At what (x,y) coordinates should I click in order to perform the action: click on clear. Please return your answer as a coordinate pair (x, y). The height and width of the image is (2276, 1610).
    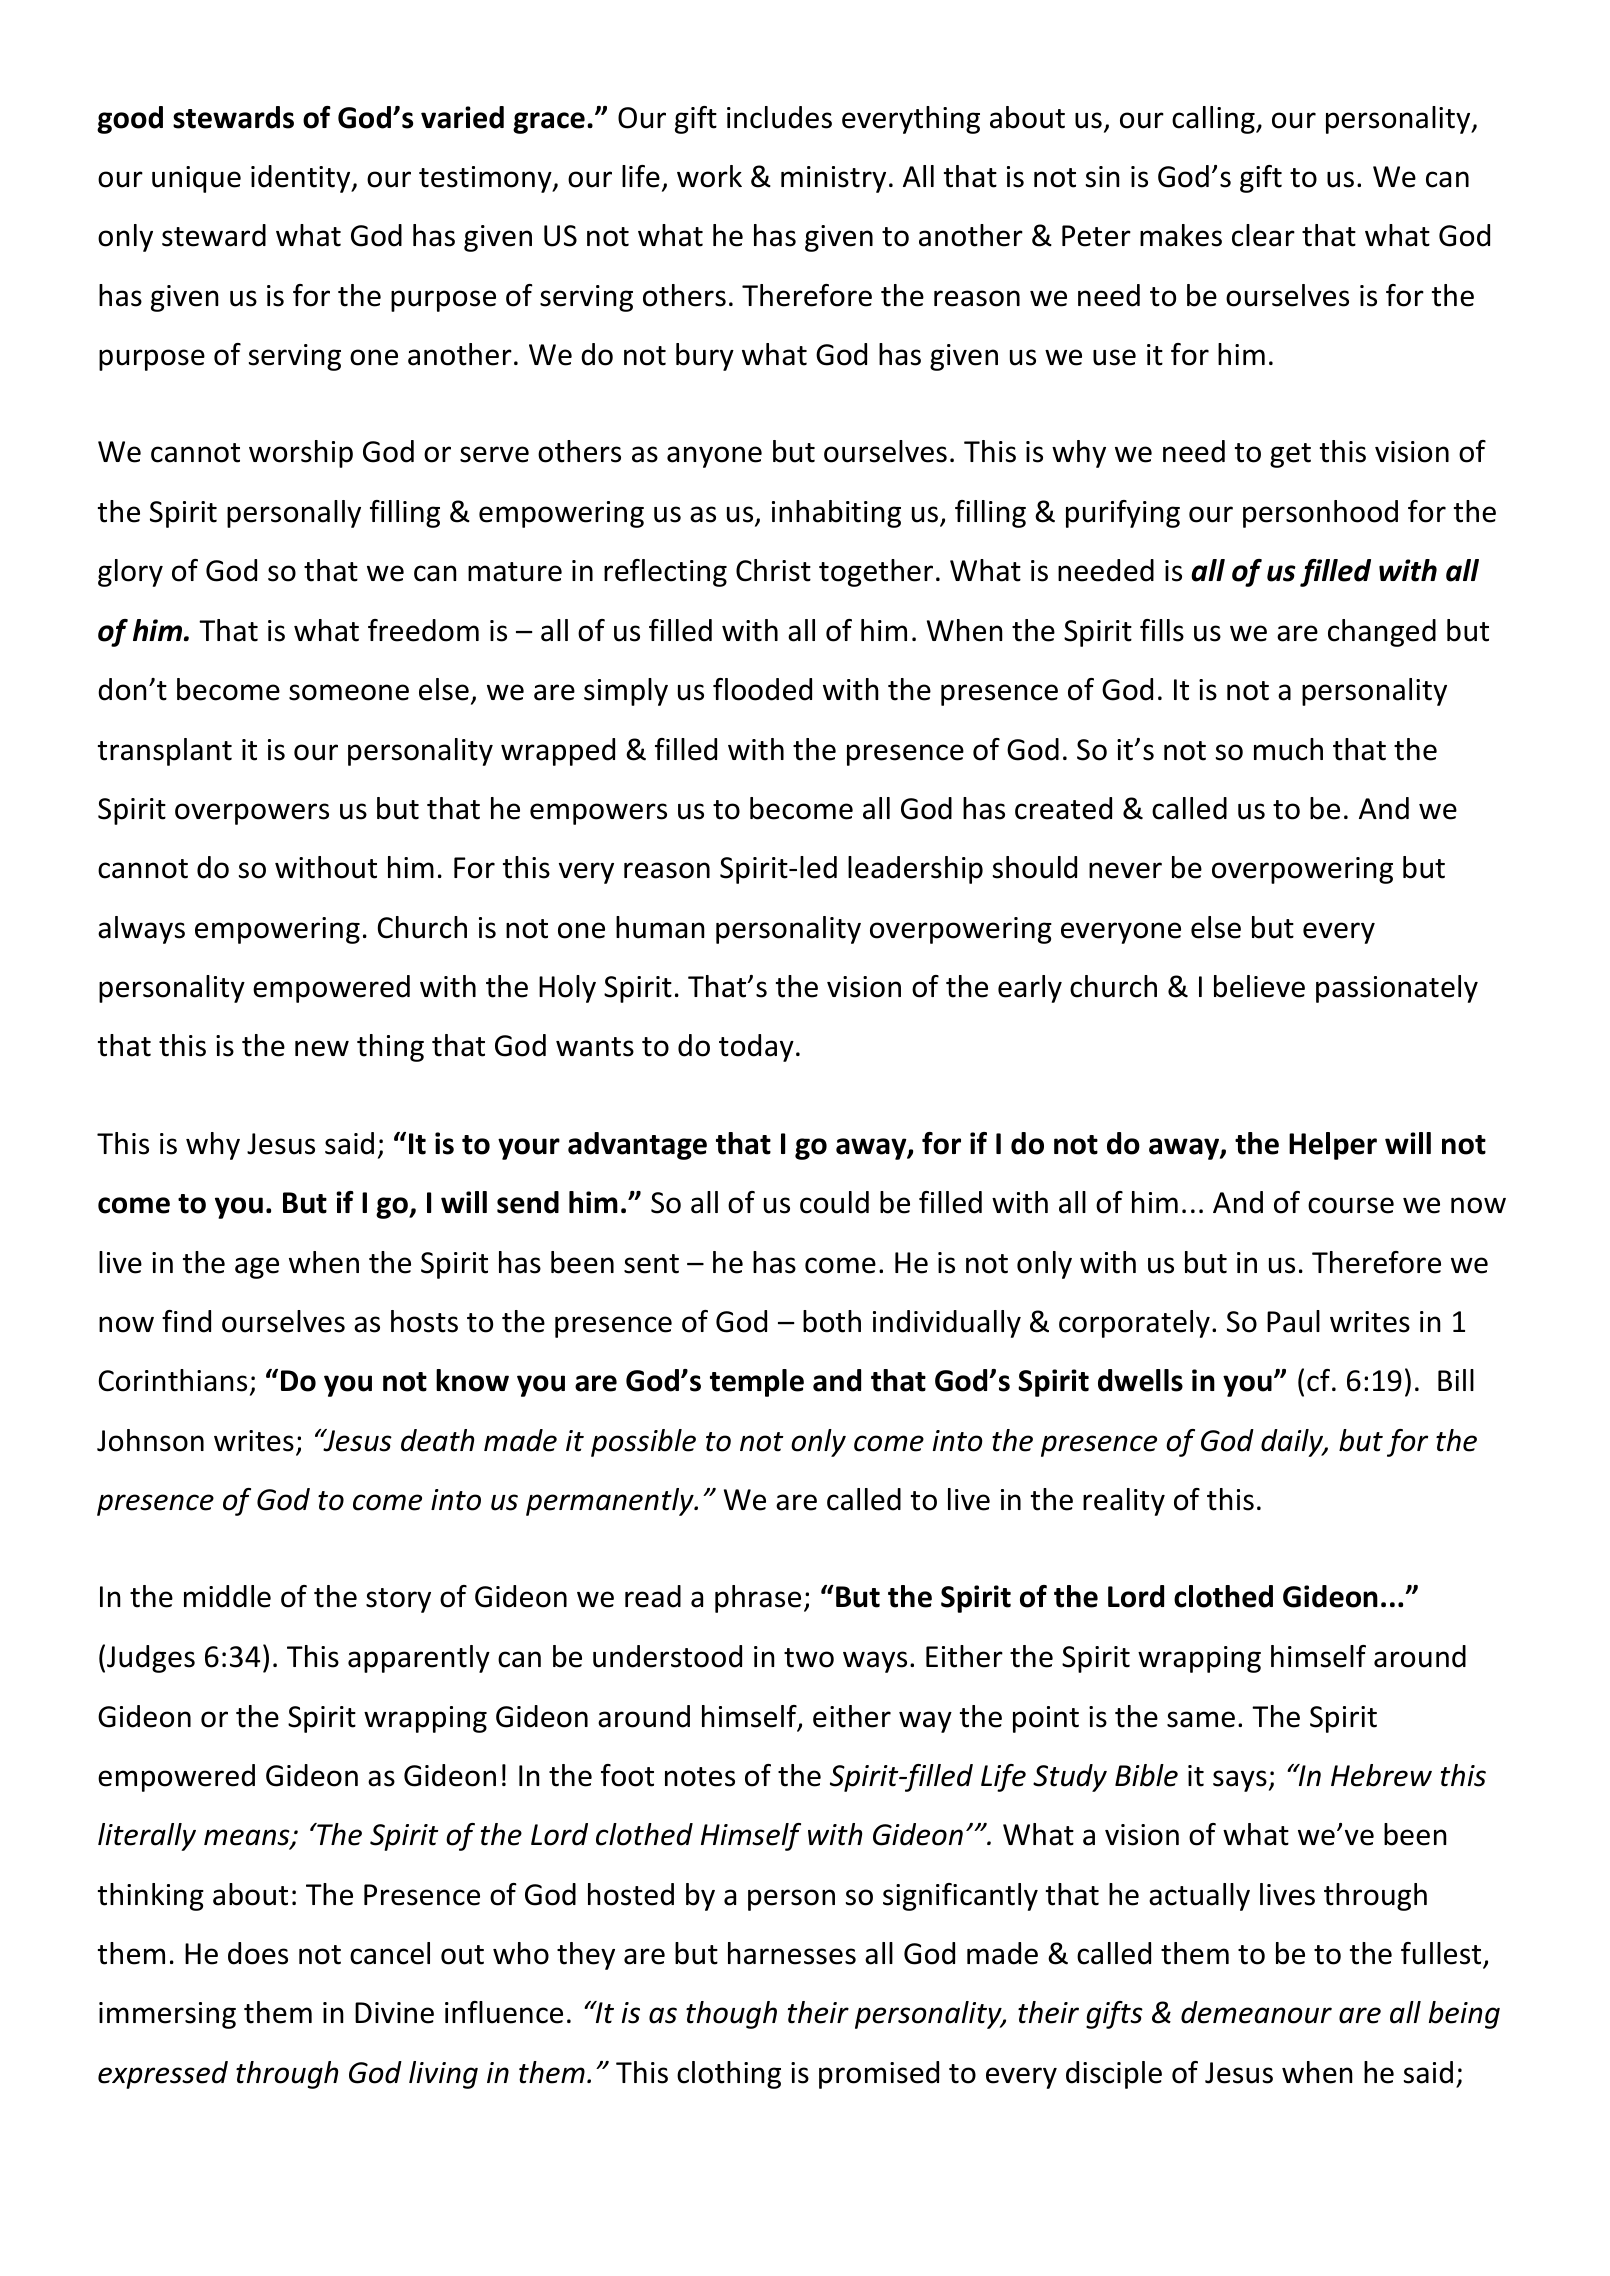
    Looking at the image, I should click on (1263, 235).
